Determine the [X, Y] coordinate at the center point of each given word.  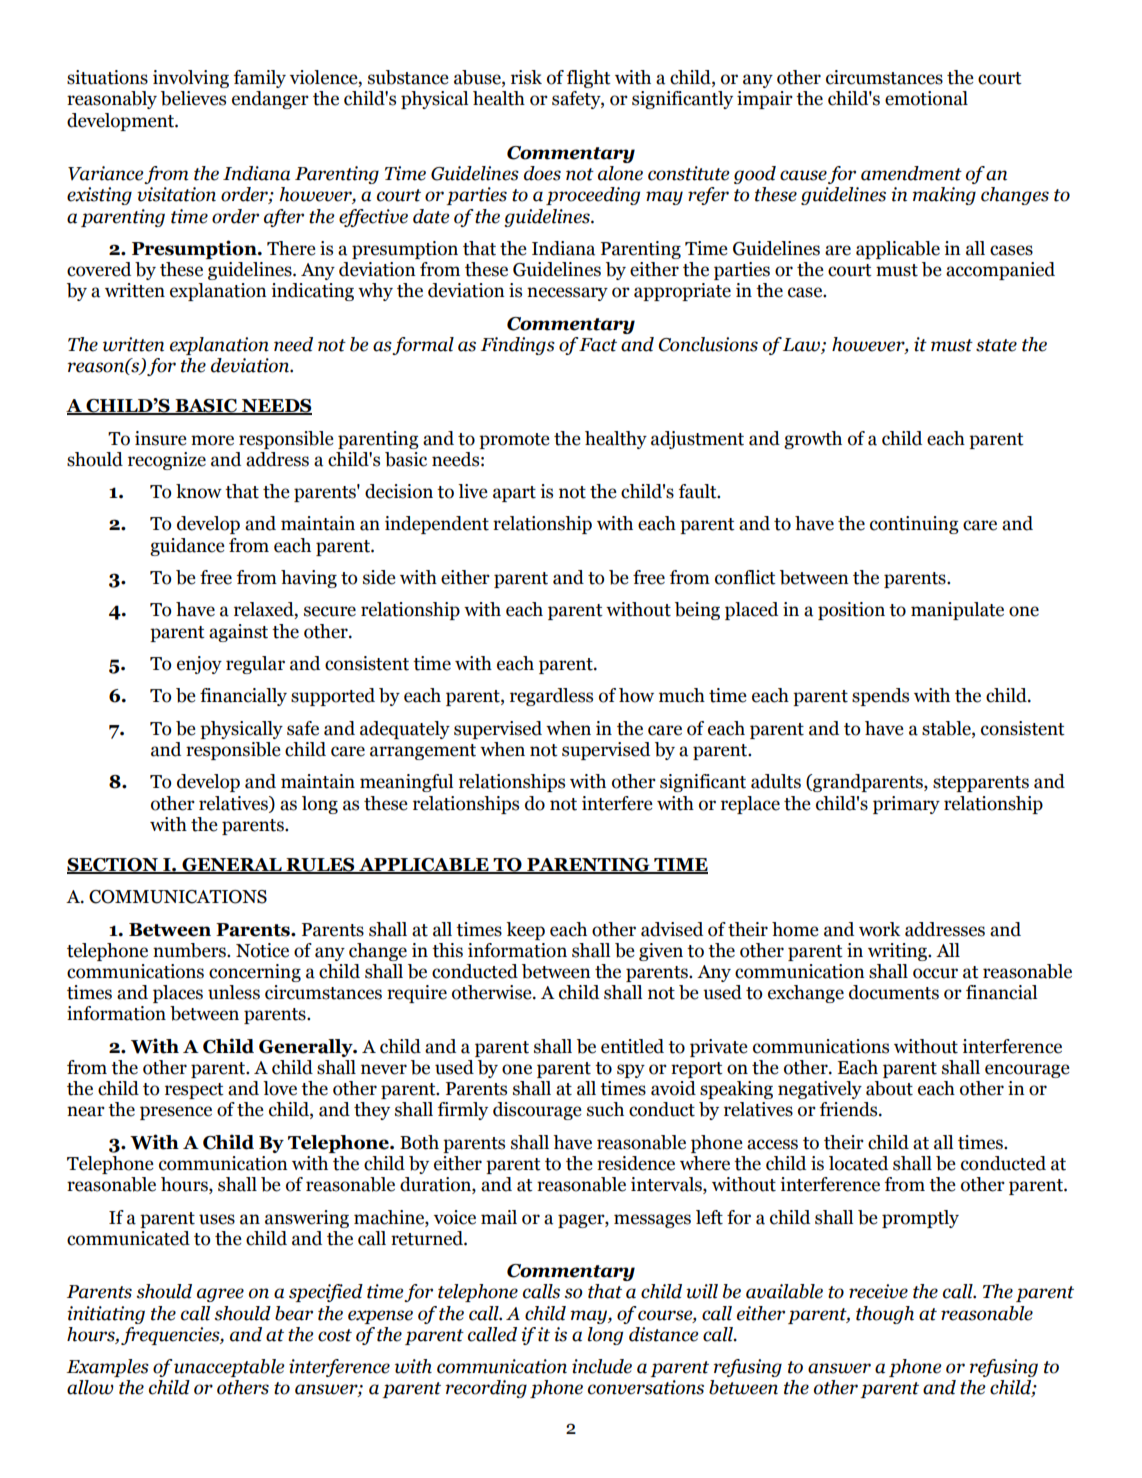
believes [193, 98]
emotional [926, 98]
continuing [914, 525]
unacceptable [229, 1368]
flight [589, 79]
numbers [190, 950]
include [602, 1366]
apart [514, 494]
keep [525, 931]
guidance [187, 547]
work [879, 929]
